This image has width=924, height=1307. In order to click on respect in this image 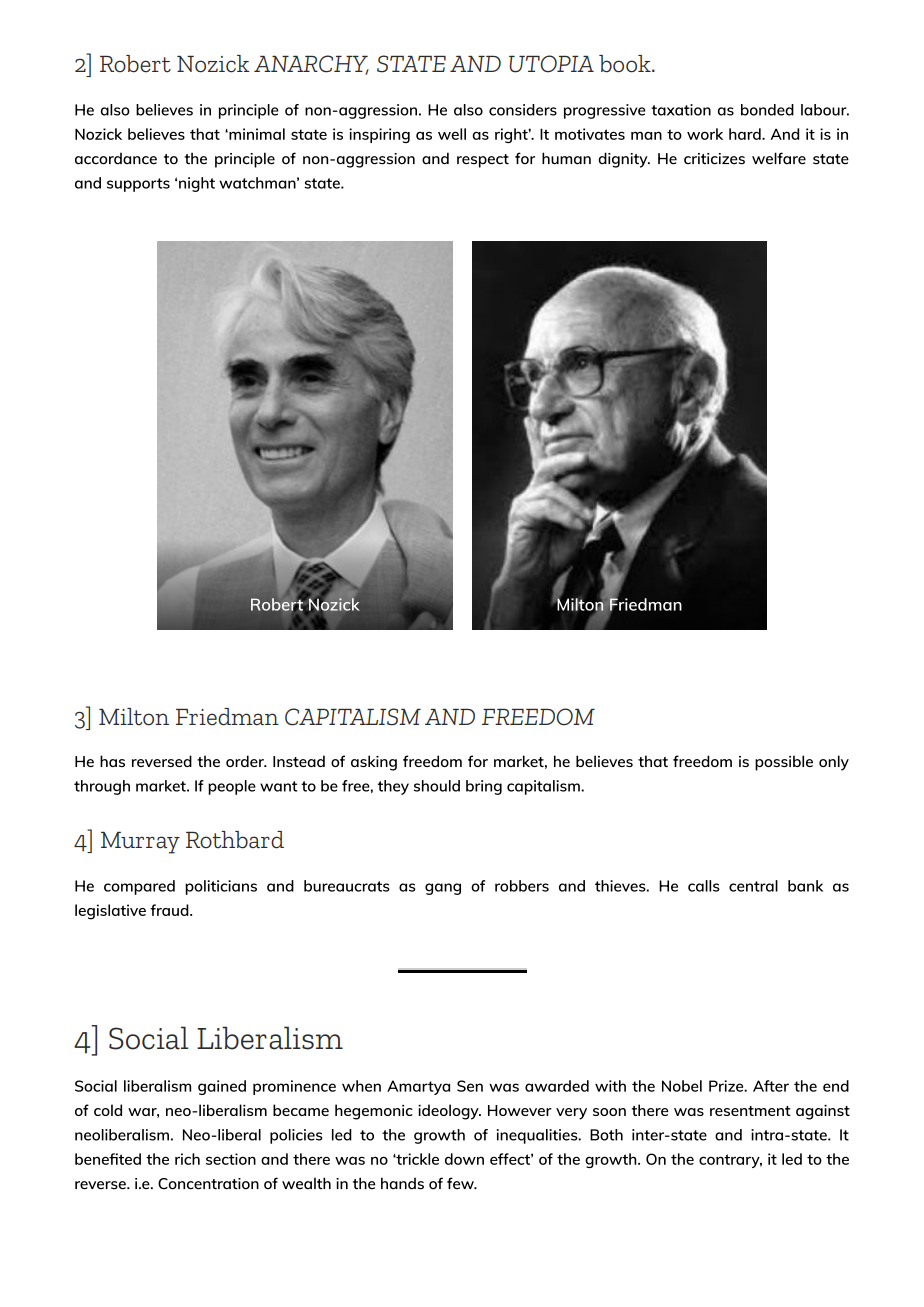, I will do `click(483, 161)`.
